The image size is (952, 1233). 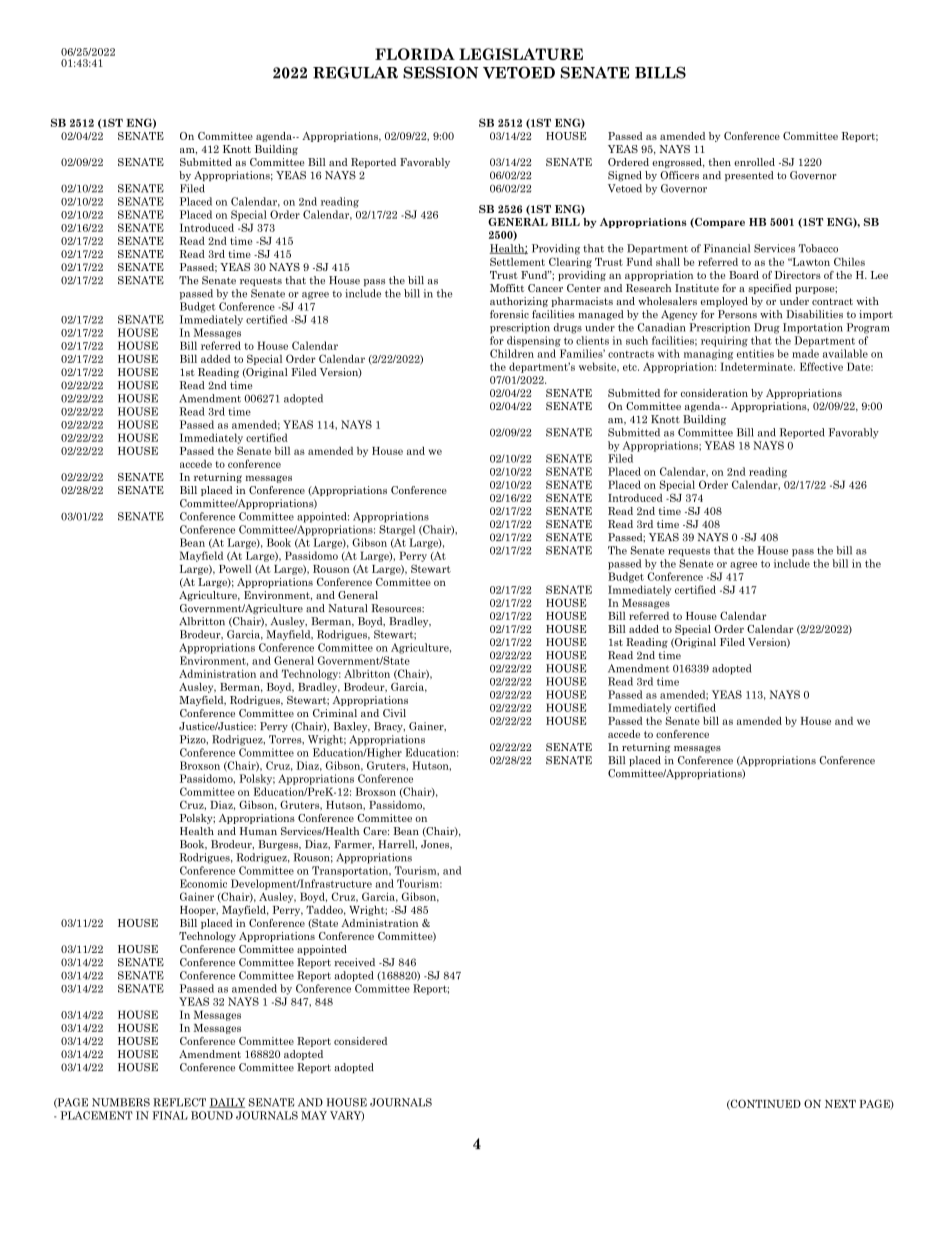 What do you see at coordinates (440, 72) in the screenshot?
I see `SESSION` at bounding box center [440, 72].
